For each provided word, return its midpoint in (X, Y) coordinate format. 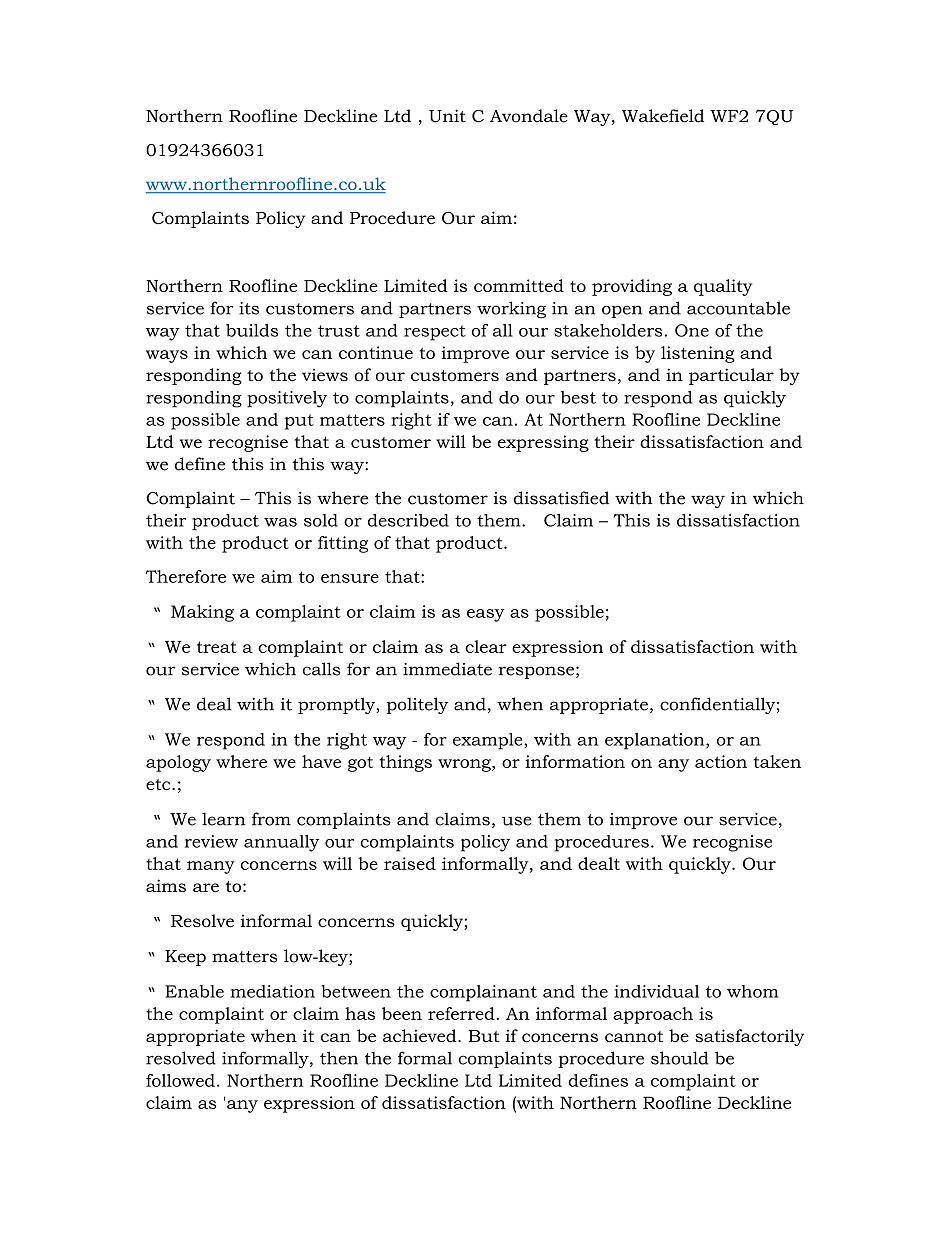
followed (180, 1080)
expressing (543, 443)
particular (731, 376)
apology (178, 763)
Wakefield (663, 116)
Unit (447, 116)
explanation (656, 741)
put (299, 422)
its (249, 308)
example (489, 741)
